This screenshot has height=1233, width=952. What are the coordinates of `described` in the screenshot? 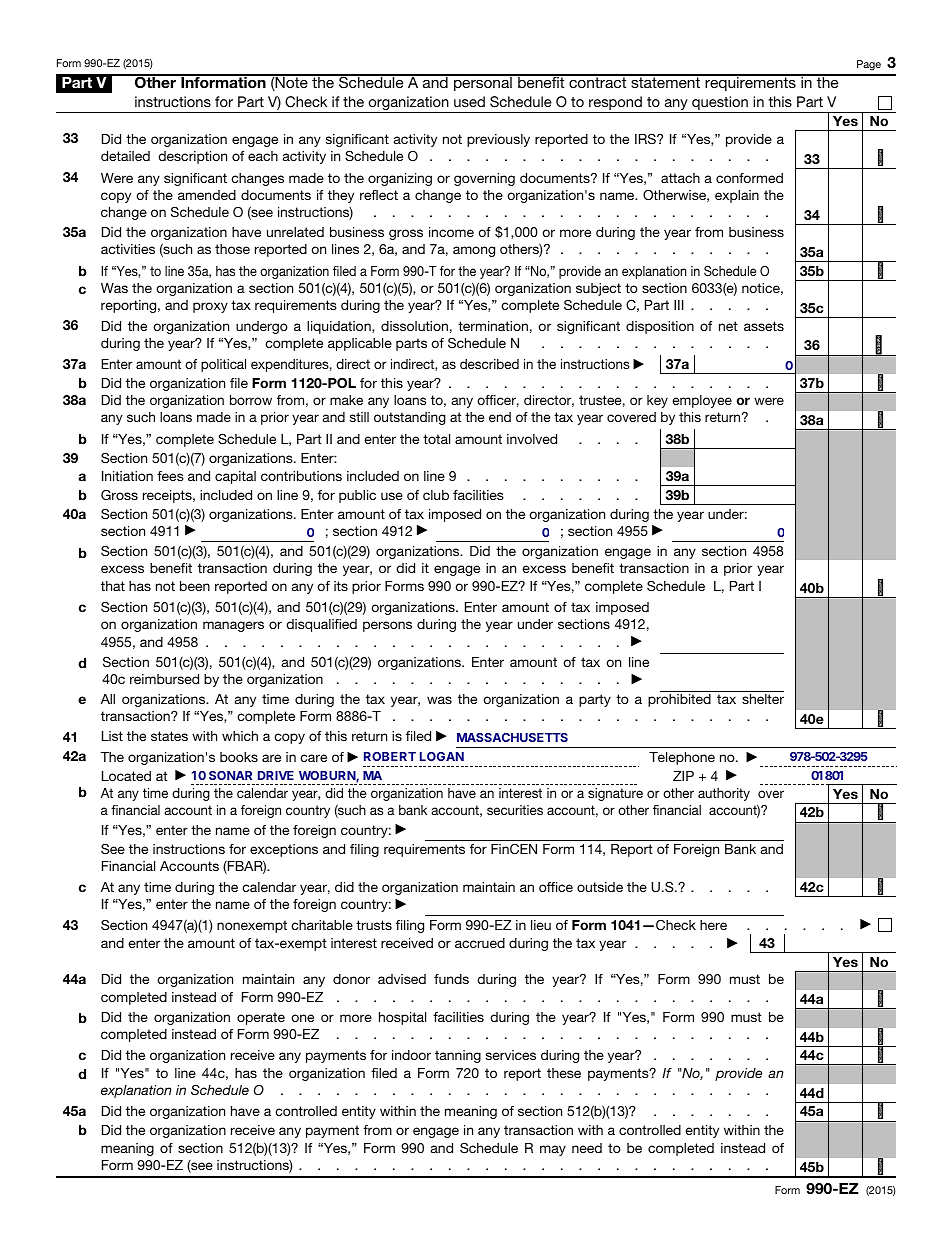 It's located at (489, 364).
